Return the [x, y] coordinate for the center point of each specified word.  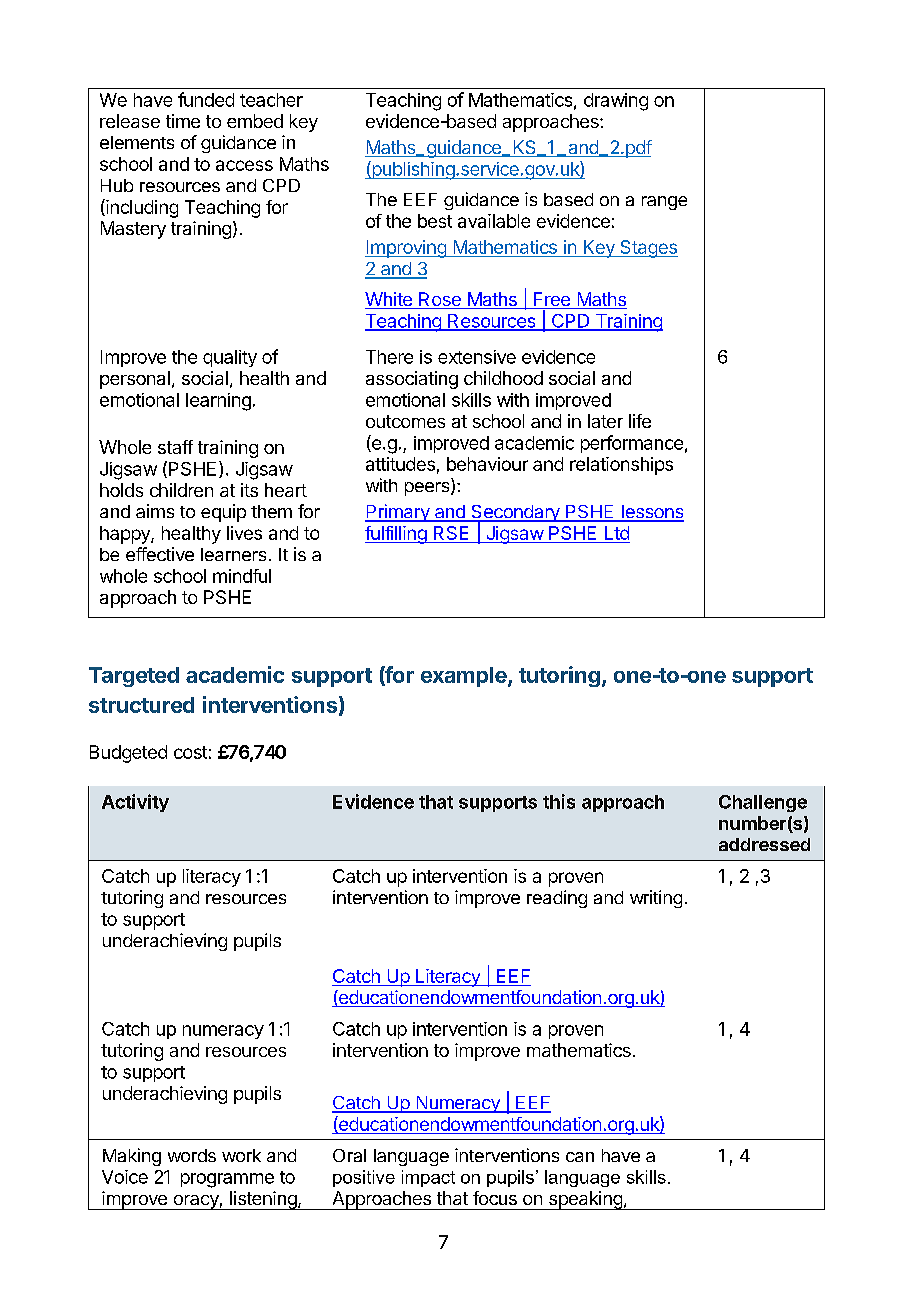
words [192, 1155]
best [435, 221]
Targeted [134, 677]
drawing [616, 102]
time [183, 121]
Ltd [616, 534]
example [465, 677]
